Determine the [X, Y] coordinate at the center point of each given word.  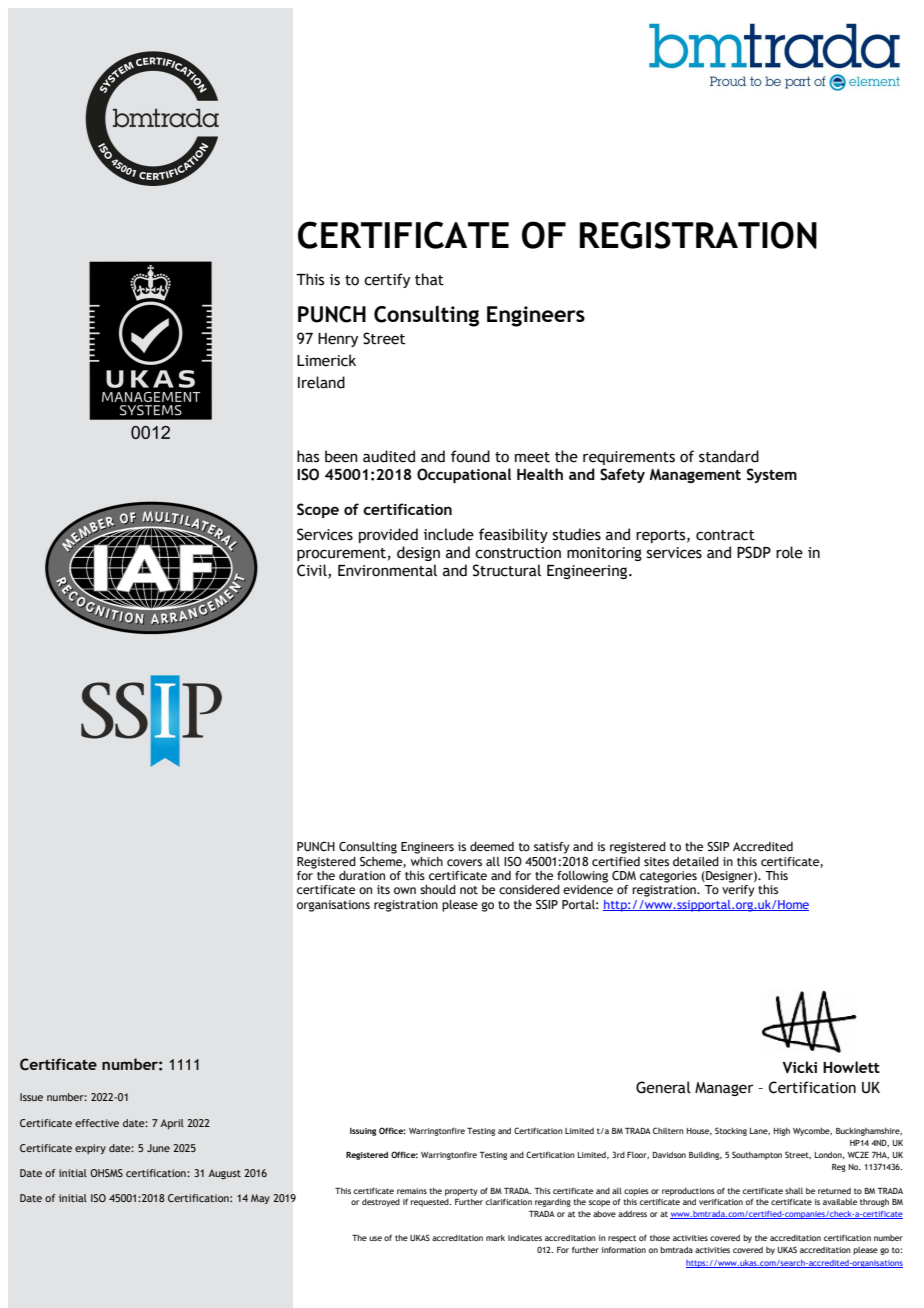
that [429, 279]
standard [729, 456]
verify [738, 889]
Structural [507, 570]
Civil [313, 571]
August [224, 1174]
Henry [338, 340]
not [469, 890]
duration [362, 875]
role [789, 552]
